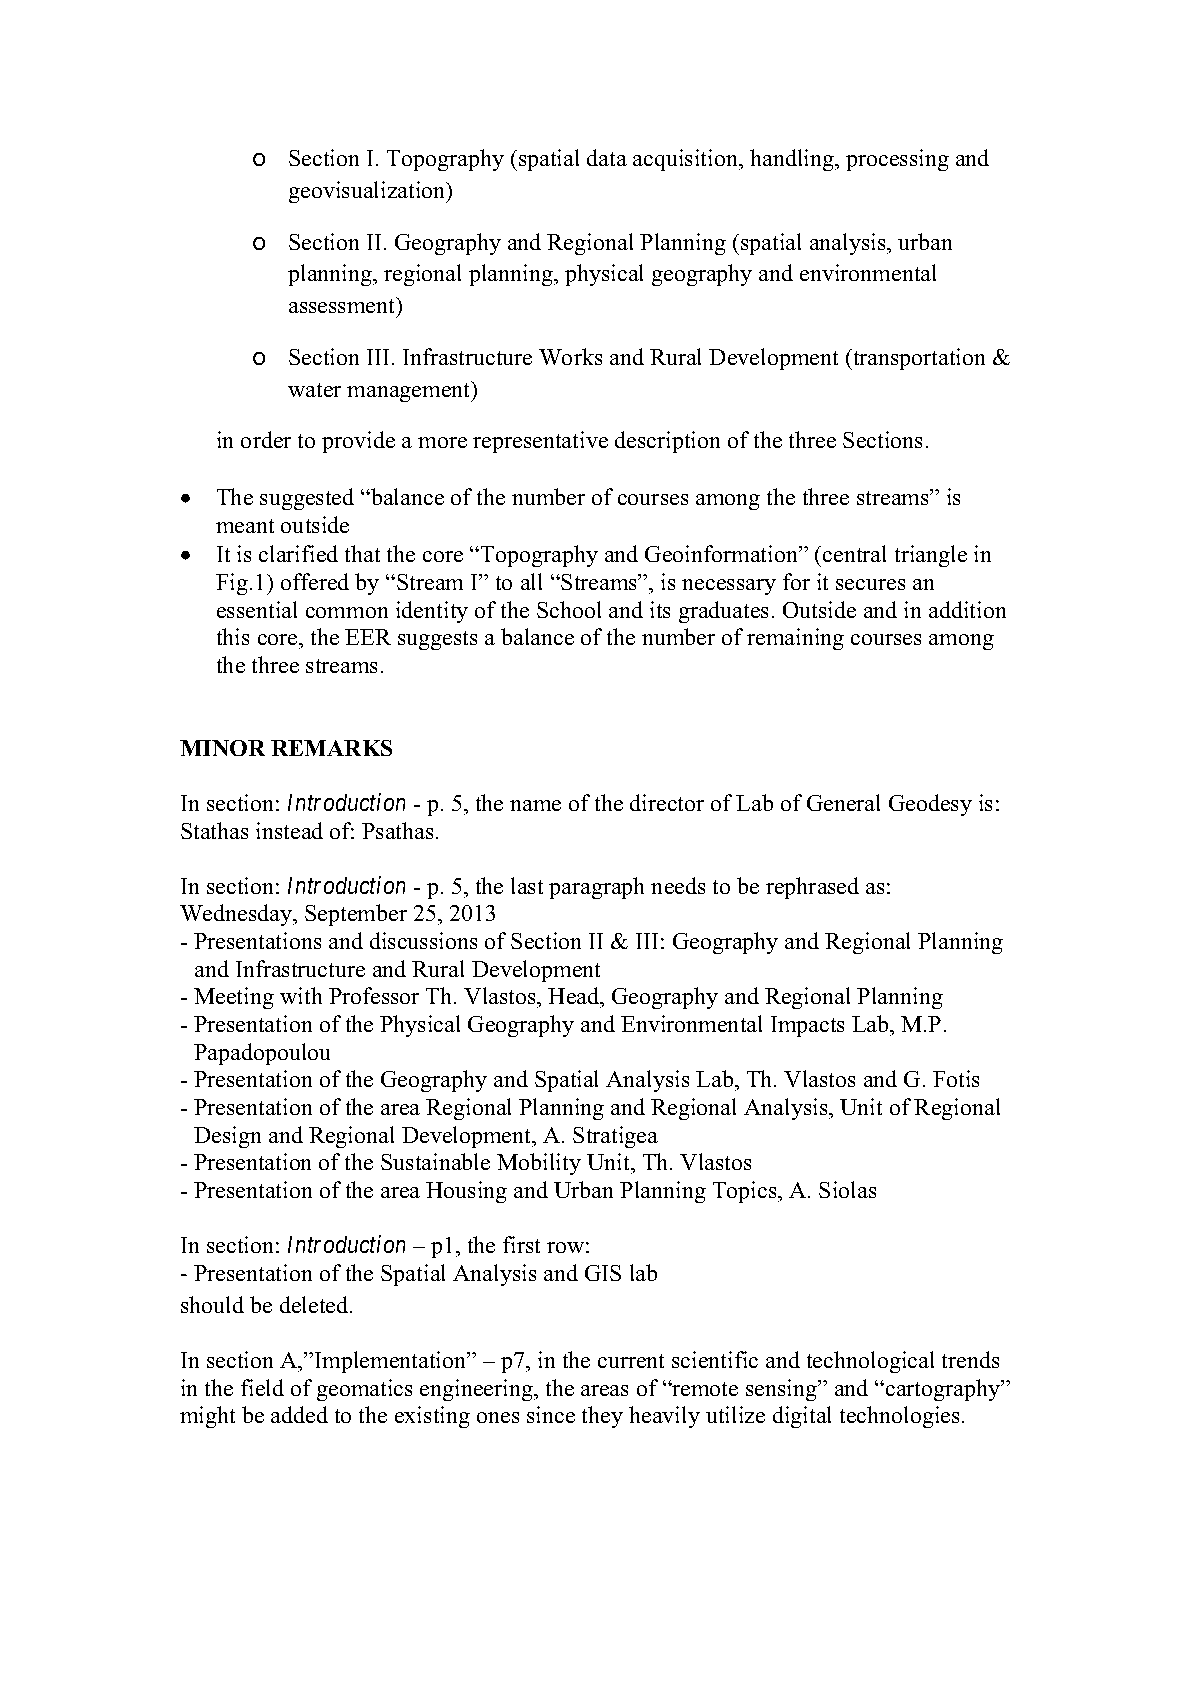  I want to click on technological, so click(870, 1362).
